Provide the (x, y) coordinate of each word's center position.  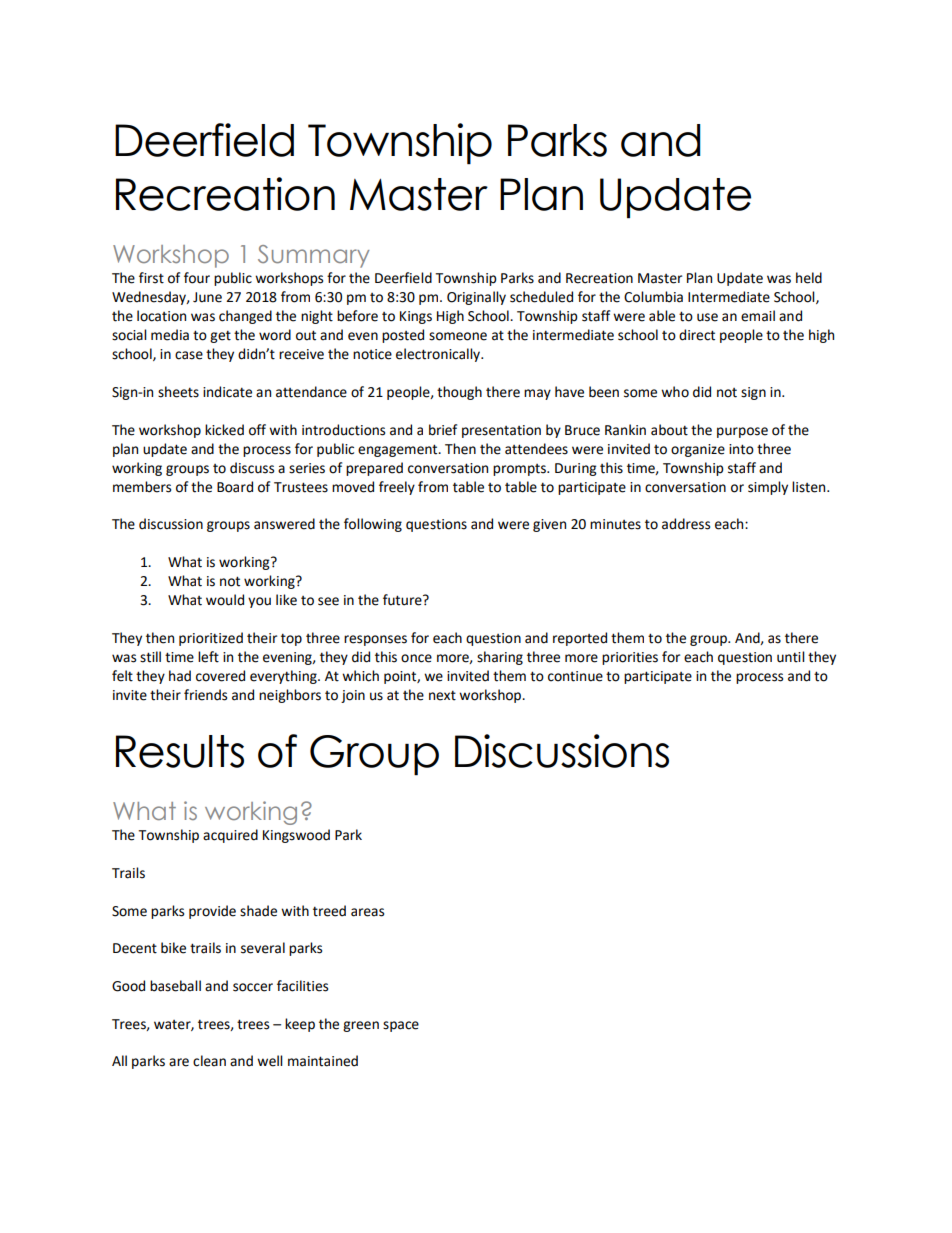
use (707, 317)
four (197, 278)
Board (235, 487)
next (442, 695)
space (401, 1026)
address (686, 524)
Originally (476, 298)
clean (209, 1061)
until (791, 657)
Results (180, 751)
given (549, 525)
